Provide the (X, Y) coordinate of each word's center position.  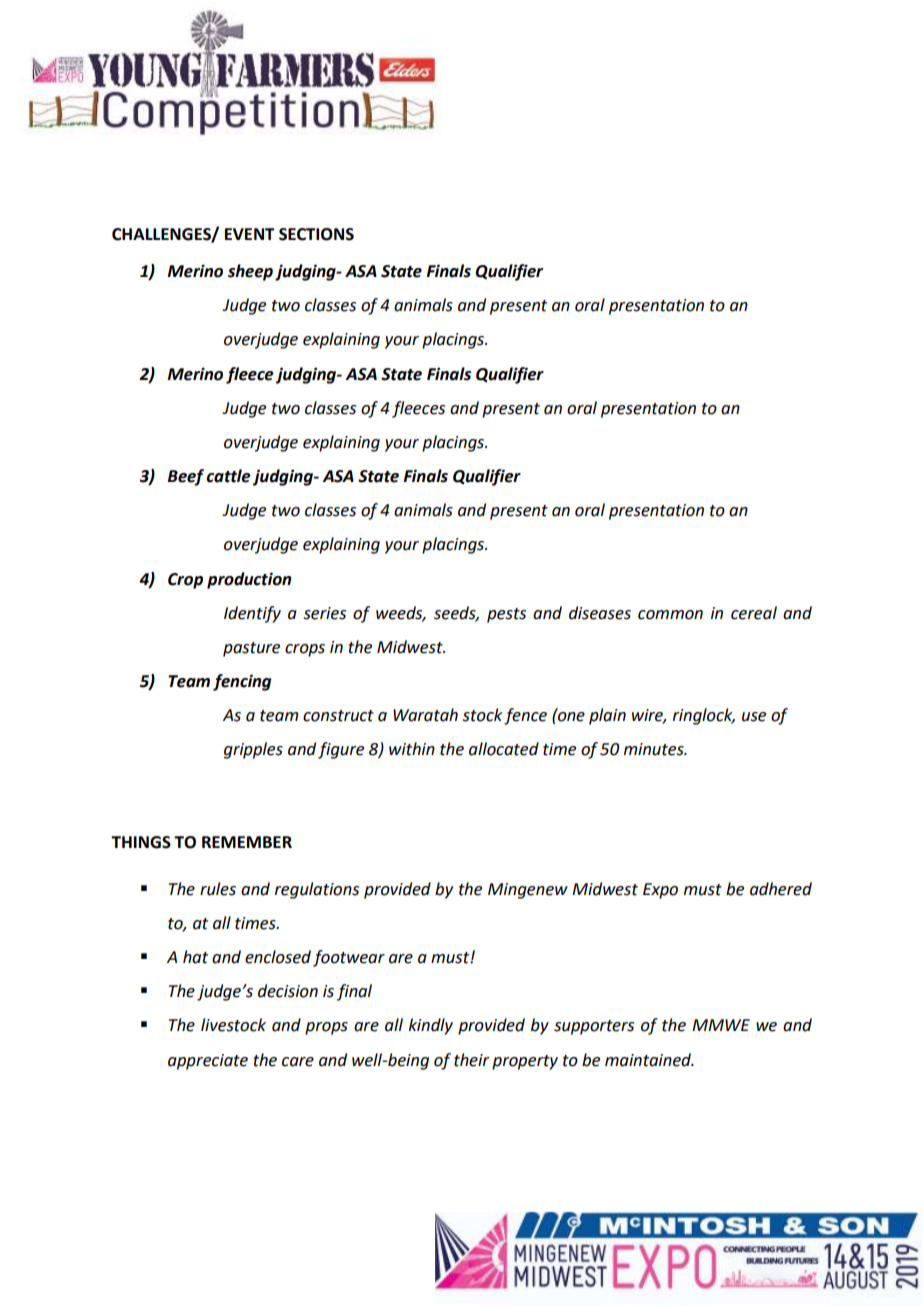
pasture (251, 649)
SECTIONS (316, 234)
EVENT (250, 234)
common (670, 615)
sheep (250, 272)
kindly (431, 1026)
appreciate (208, 1062)
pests (506, 615)
